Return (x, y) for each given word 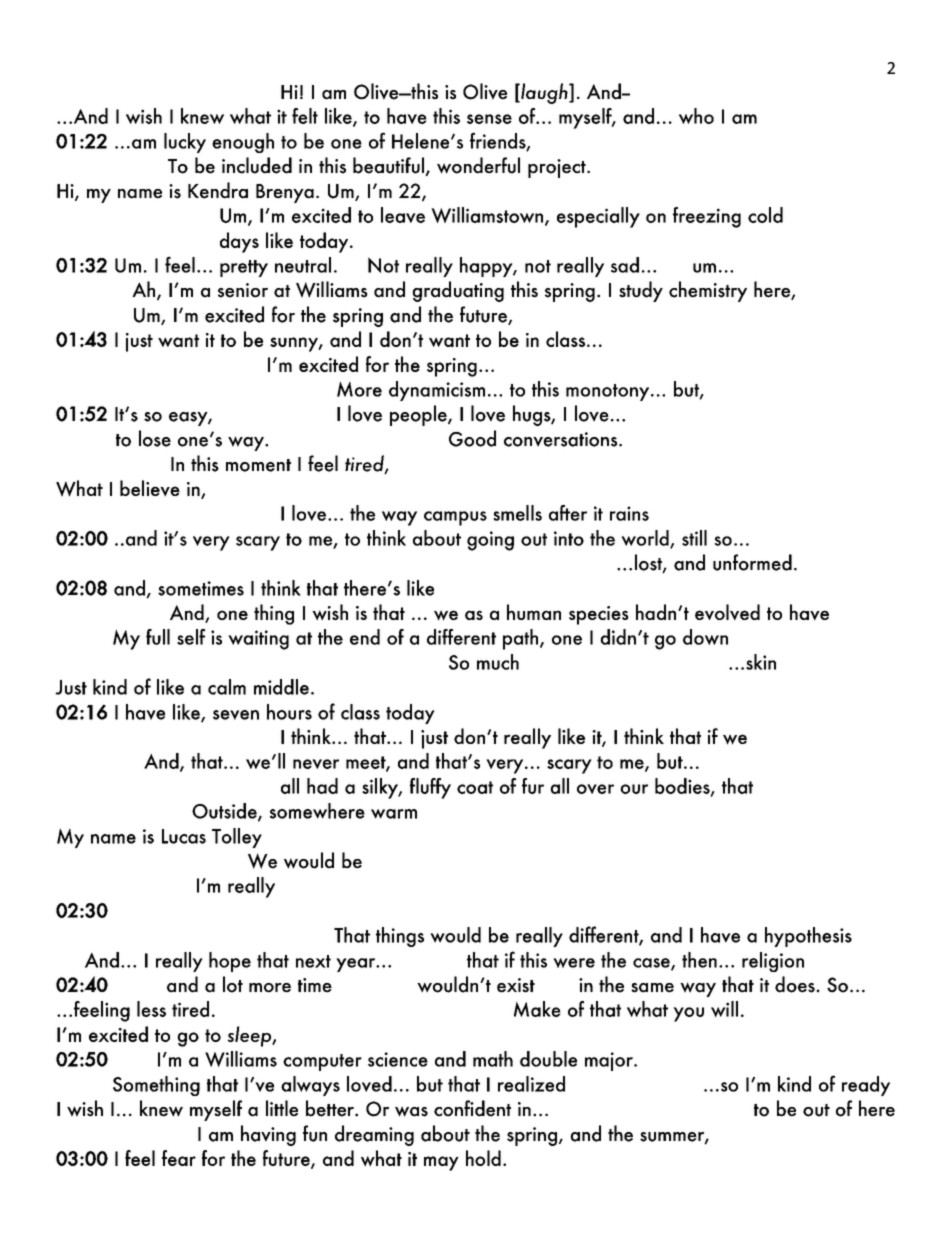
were (574, 963)
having (268, 1135)
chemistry (708, 291)
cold (765, 215)
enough (243, 143)
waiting (258, 640)
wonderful (478, 165)
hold (483, 1158)
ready (866, 1086)
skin (761, 662)
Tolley (237, 838)
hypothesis (808, 937)
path (522, 639)
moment (258, 465)
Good (472, 438)
